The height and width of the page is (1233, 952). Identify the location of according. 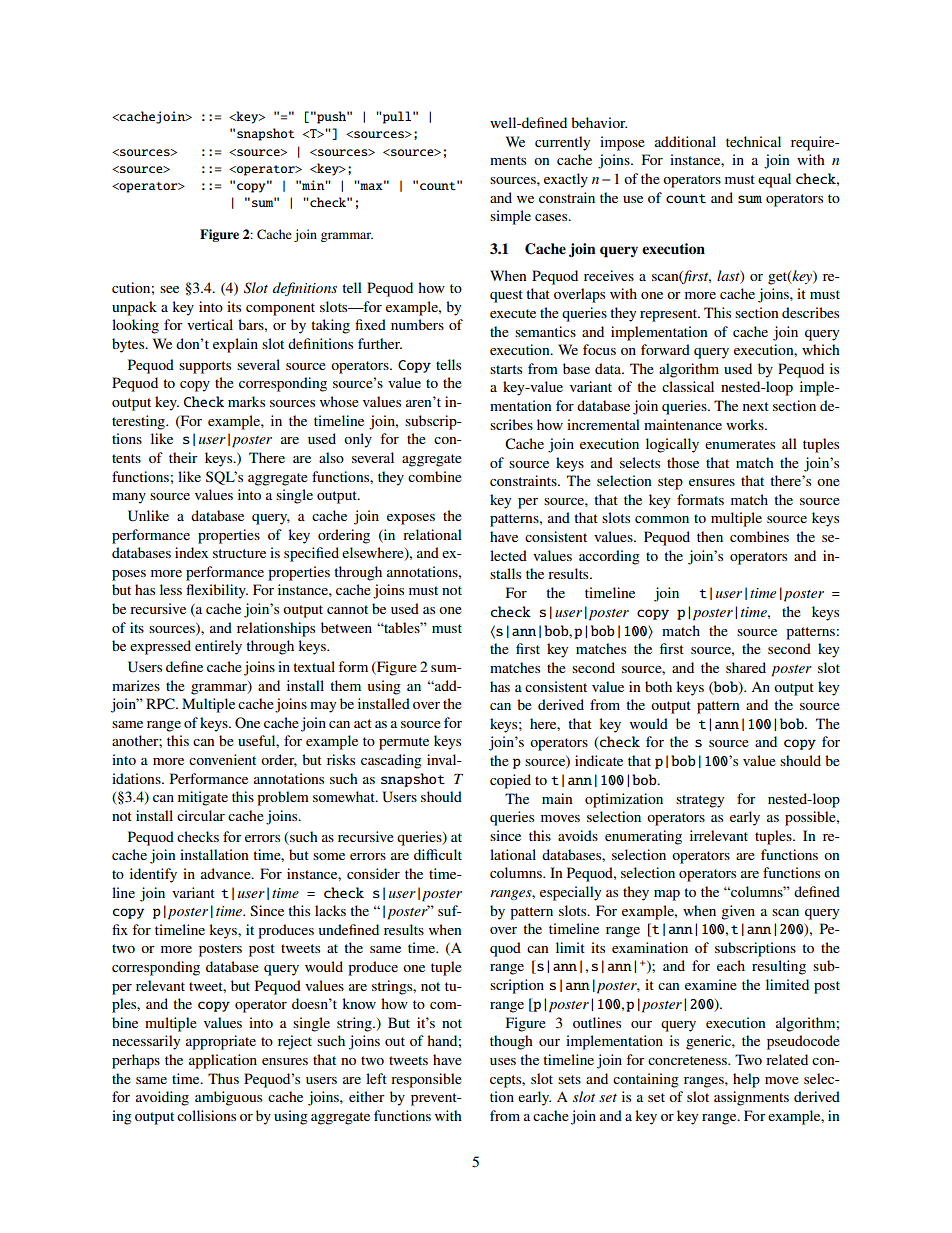
(609, 557).
